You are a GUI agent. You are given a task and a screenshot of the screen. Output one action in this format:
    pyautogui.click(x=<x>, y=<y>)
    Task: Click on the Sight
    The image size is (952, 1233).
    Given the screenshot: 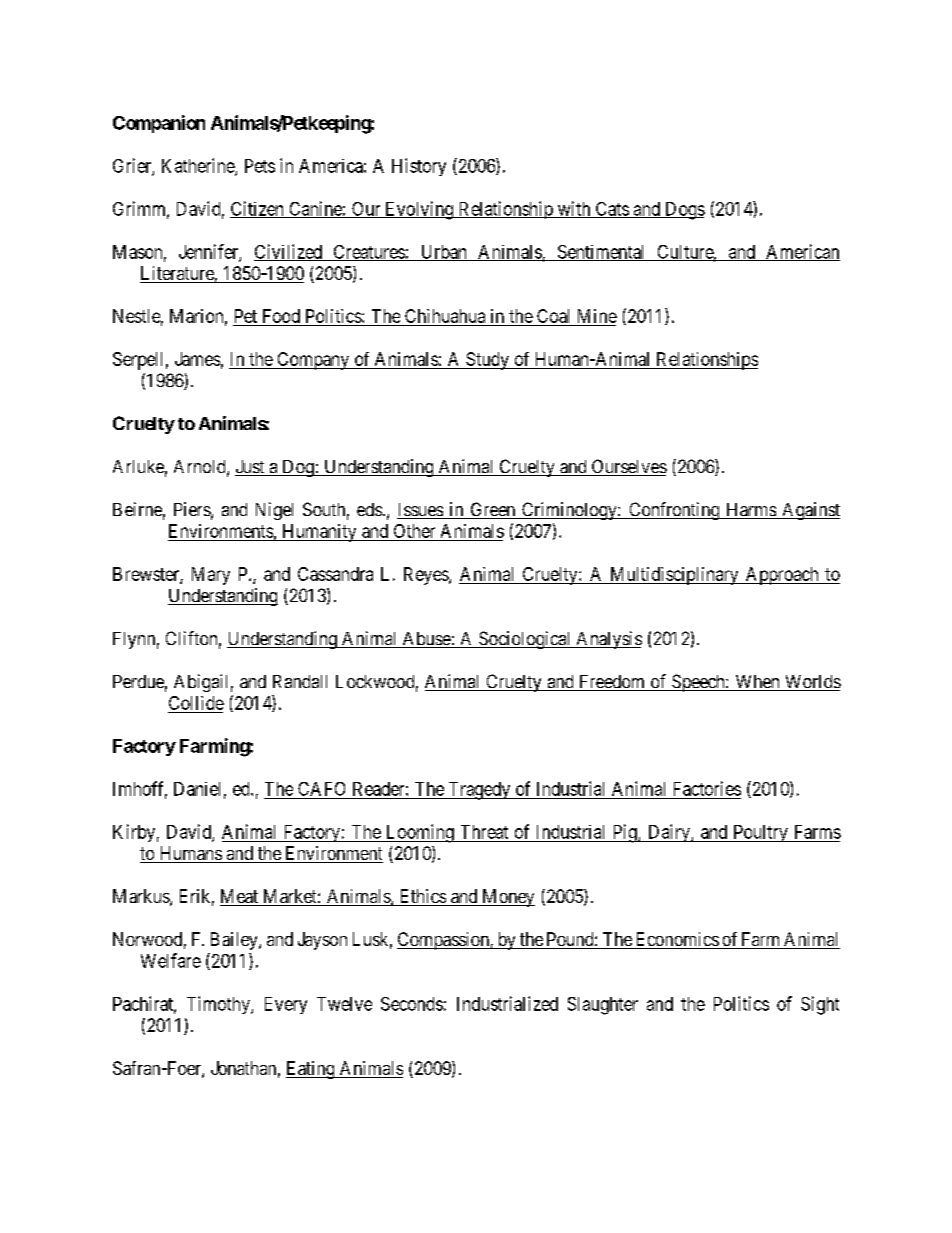 What is the action you would take?
    pyautogui.click(x=820, y=1005)
